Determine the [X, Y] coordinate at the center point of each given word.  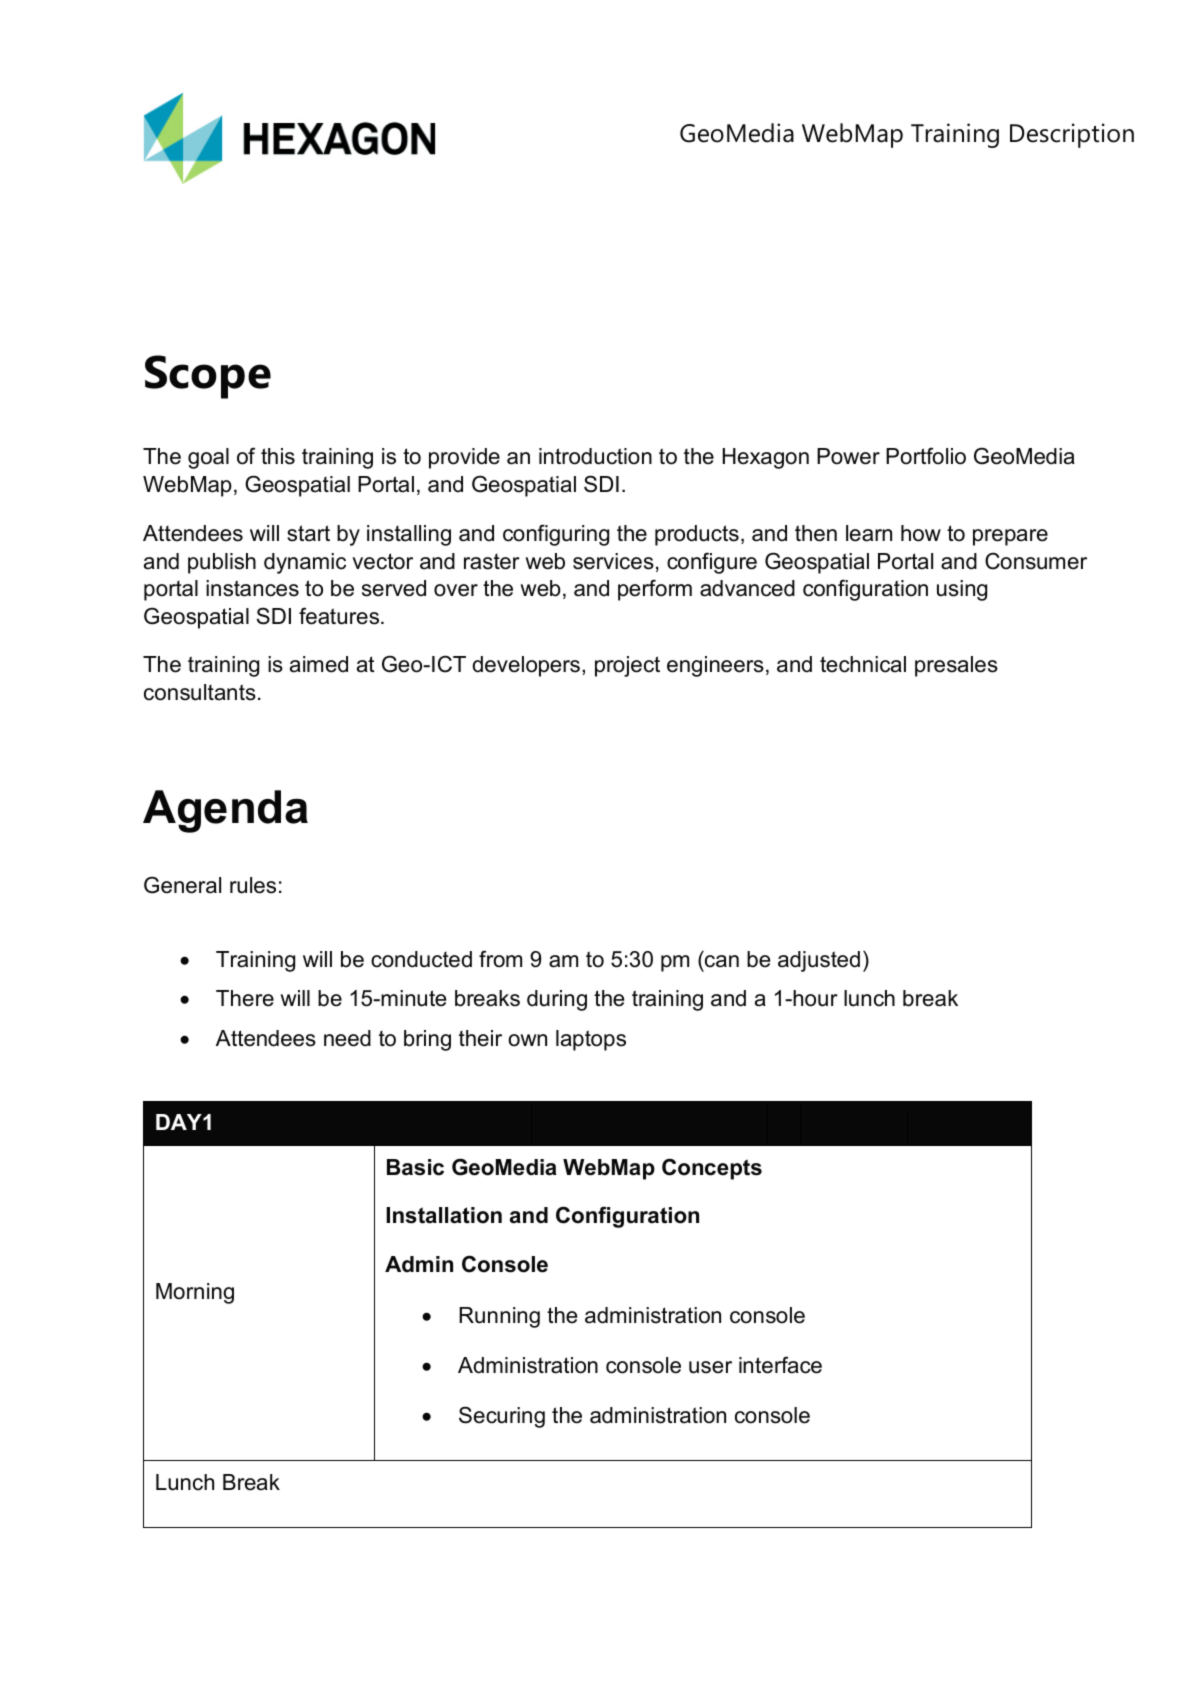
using [962, 590]
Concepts [712, 1169]
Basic [415, 1167]
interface [780, 1365]
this [278, 456]
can [721, 963]
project [627, 666]
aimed [319, 664]
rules [253, 885]
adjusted [819, 961]
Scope [208, 377]
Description [1072, 135]
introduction [595, 456]
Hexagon [765, 458]
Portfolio [926, 456]
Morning [195, 1293]
